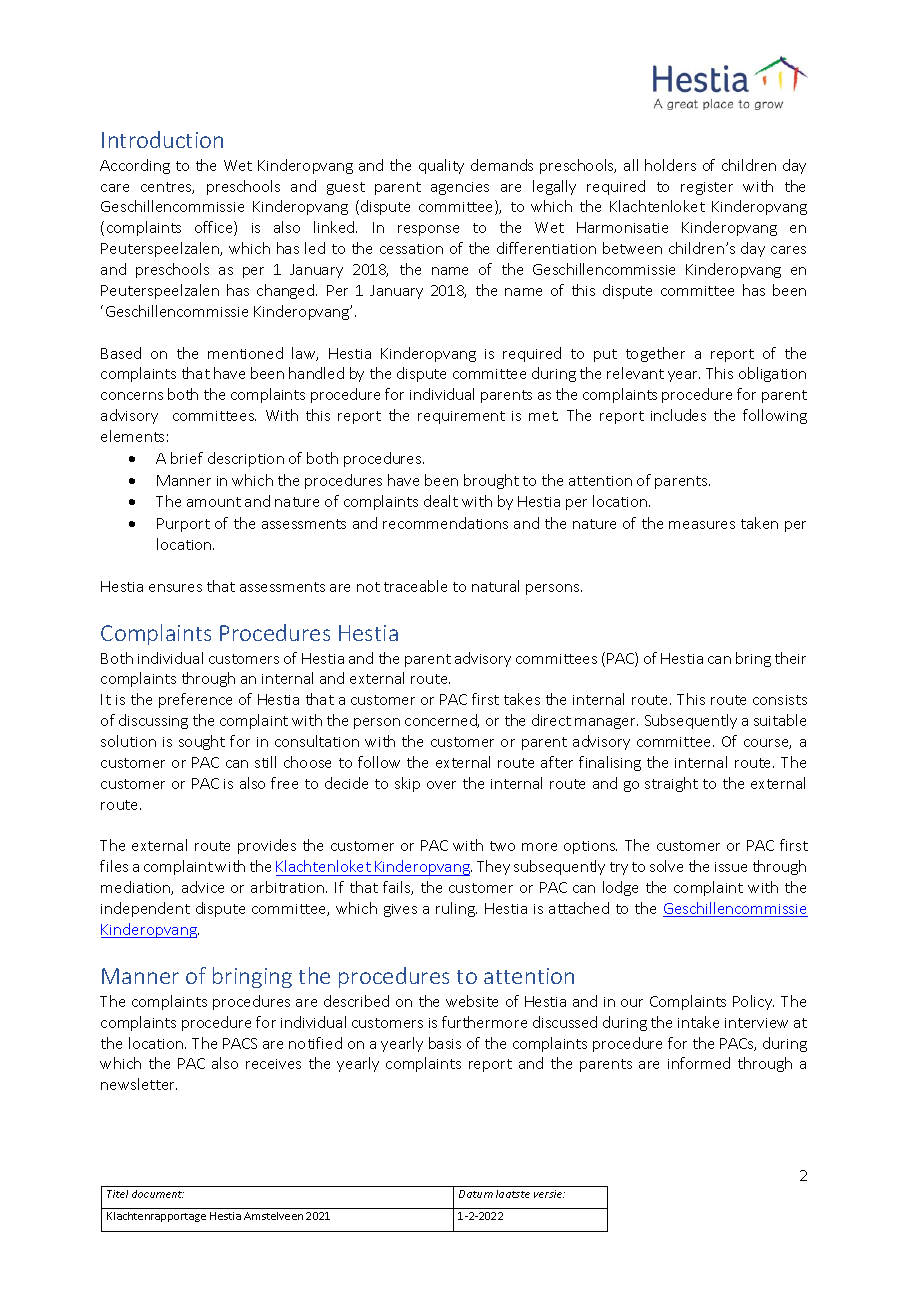  Describe the element at coordinates (162, 139) in the screenshot. I see `Introduction` at that location.
